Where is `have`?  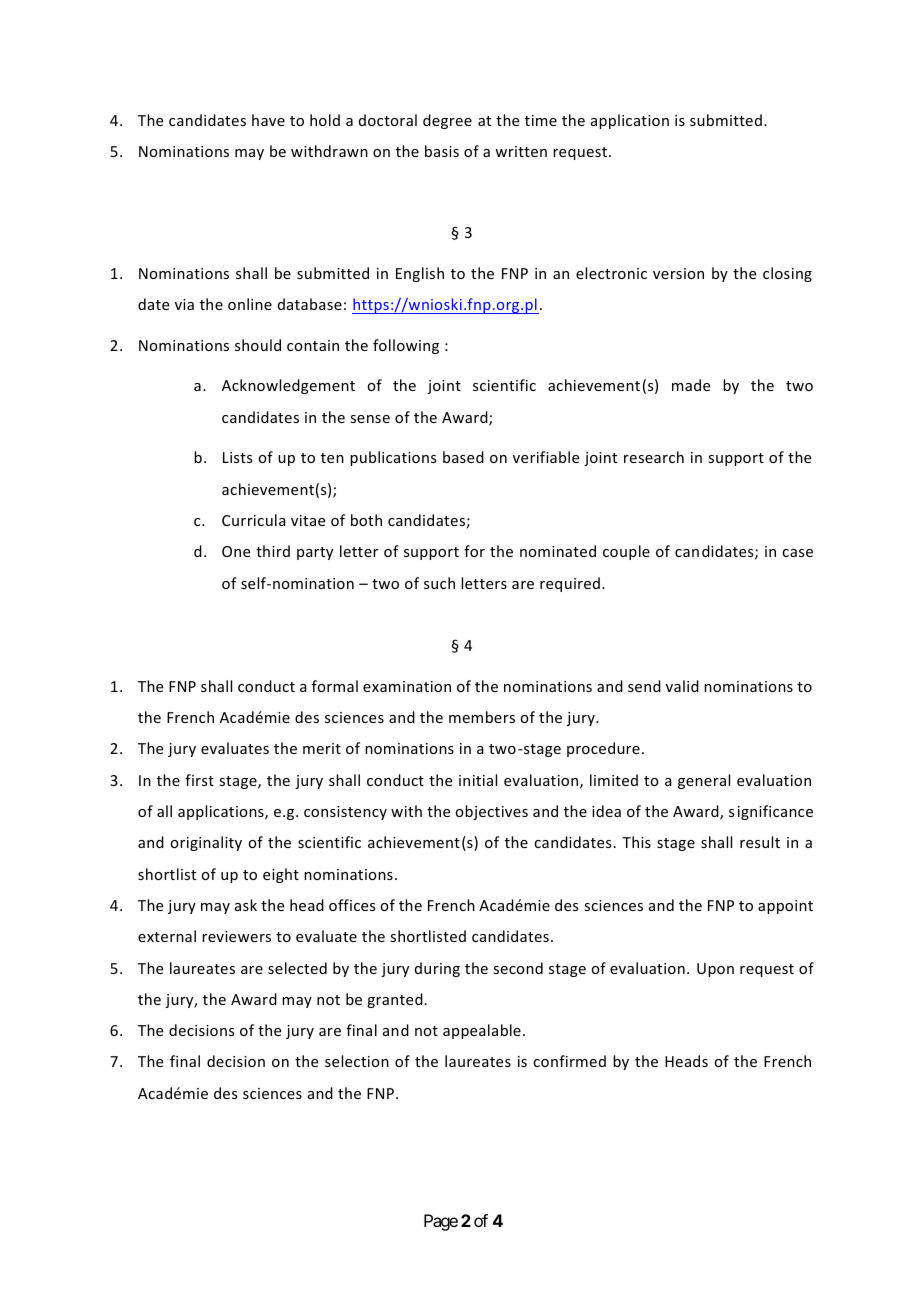
have is located at coordinates (268, 120).
